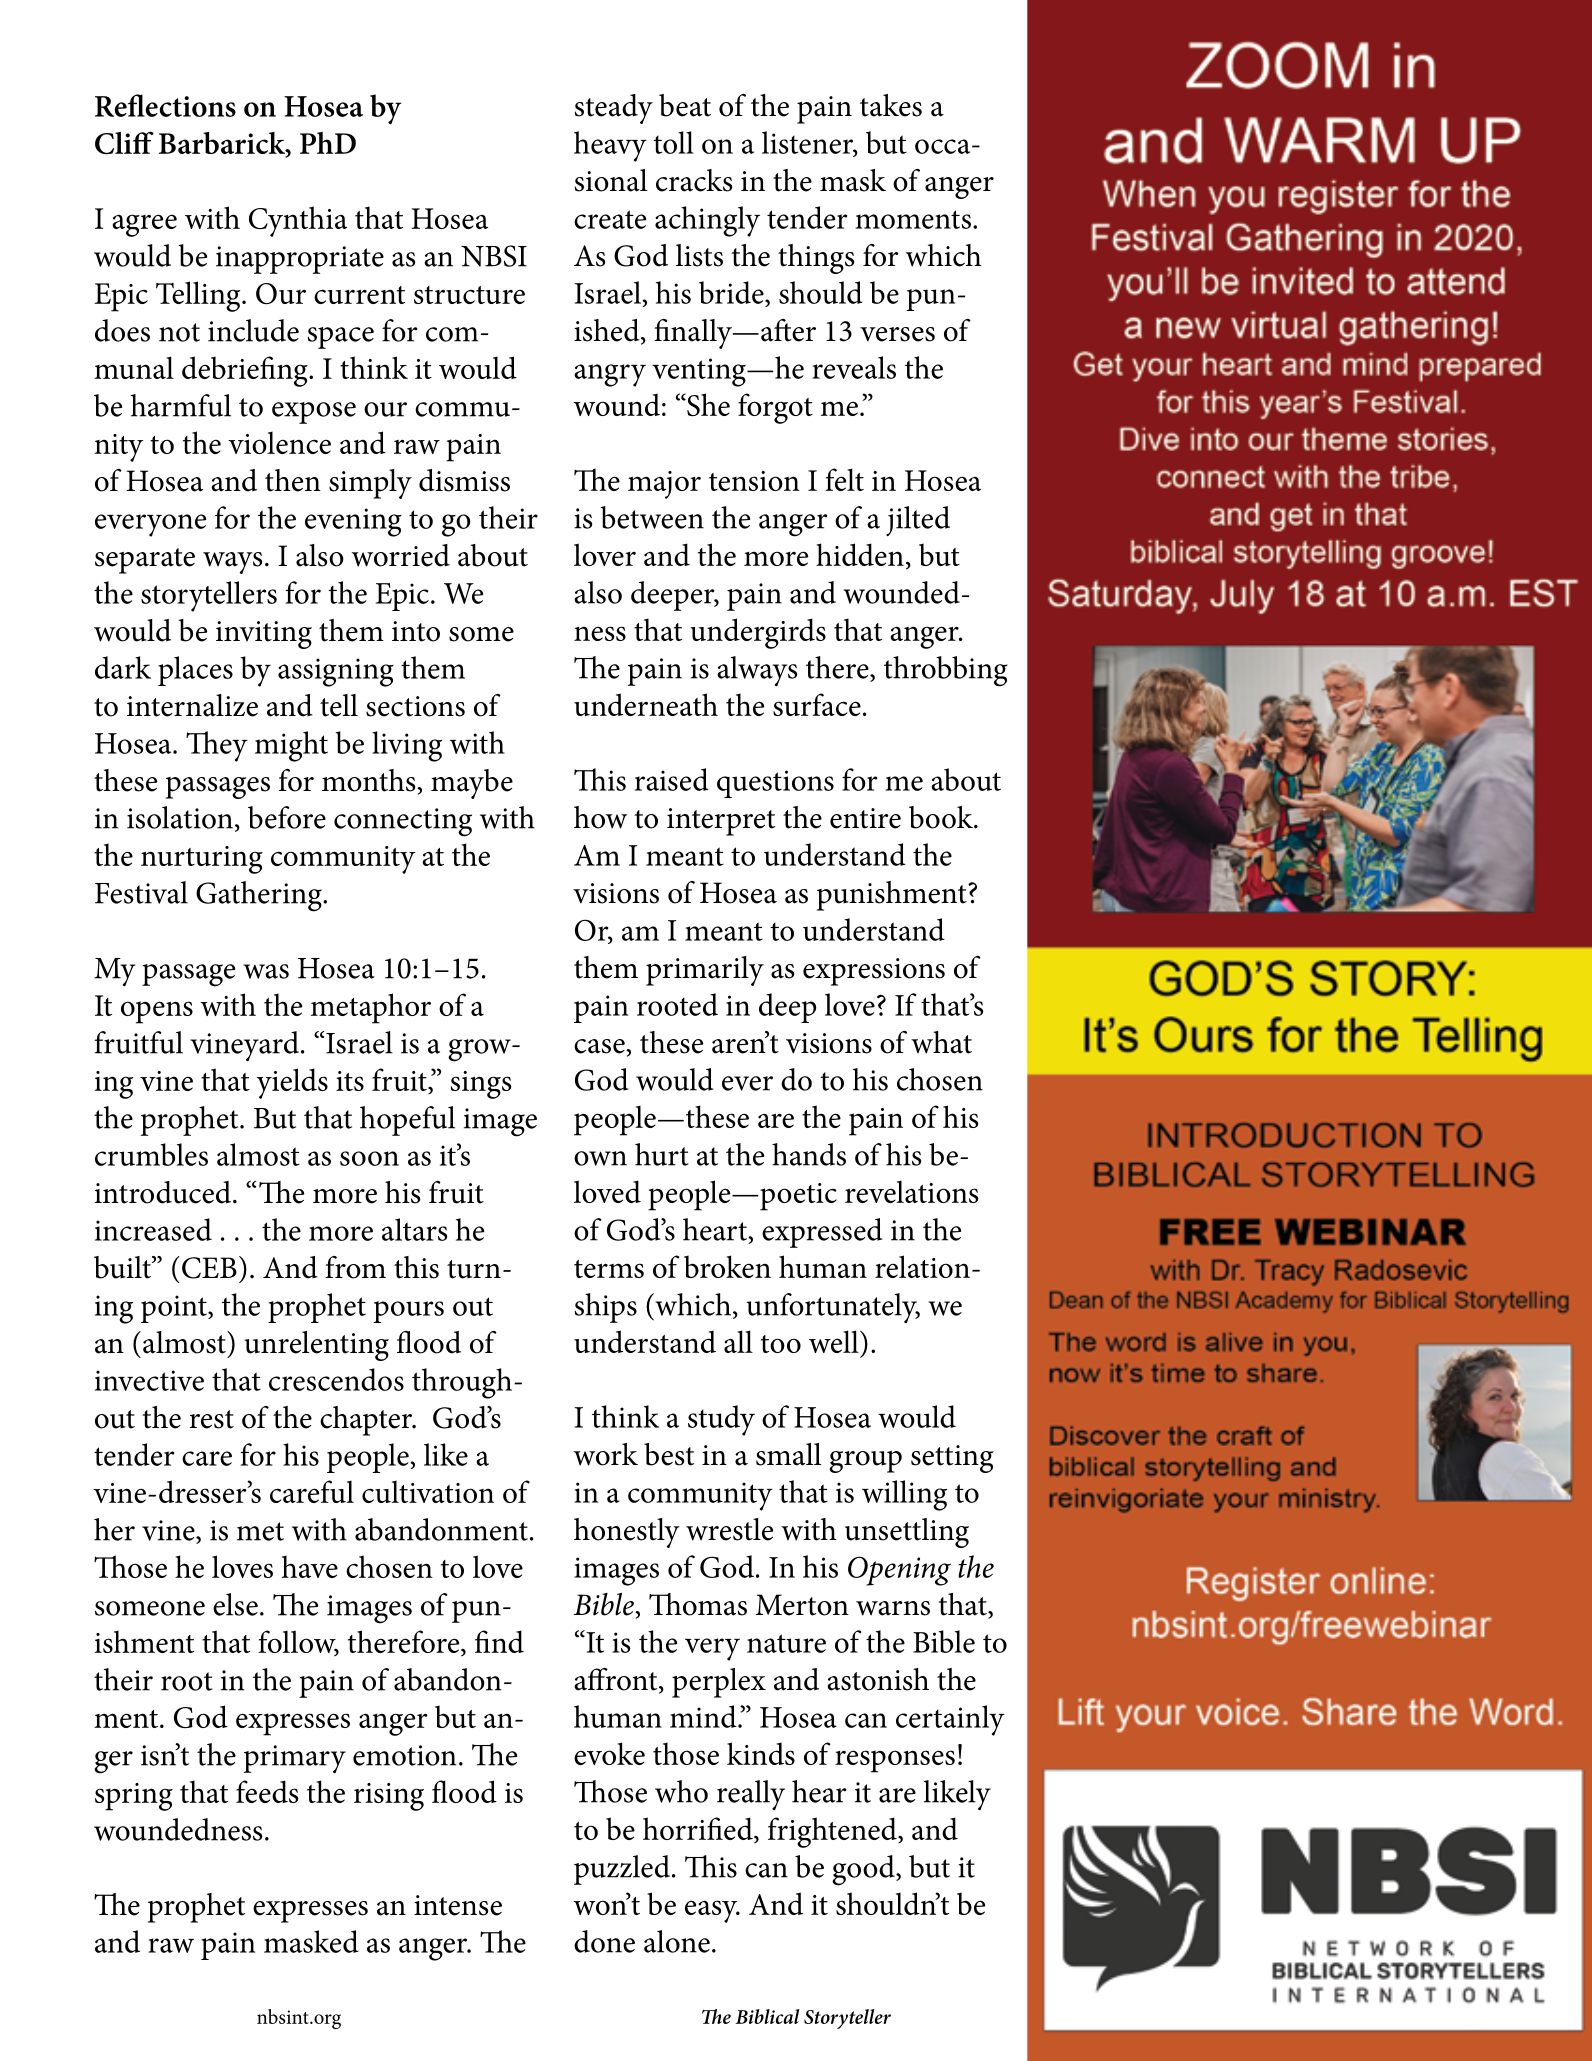 The width and height of the screenshot is (1592, 2061). I want to click on Reflections, so click(165, 105).
